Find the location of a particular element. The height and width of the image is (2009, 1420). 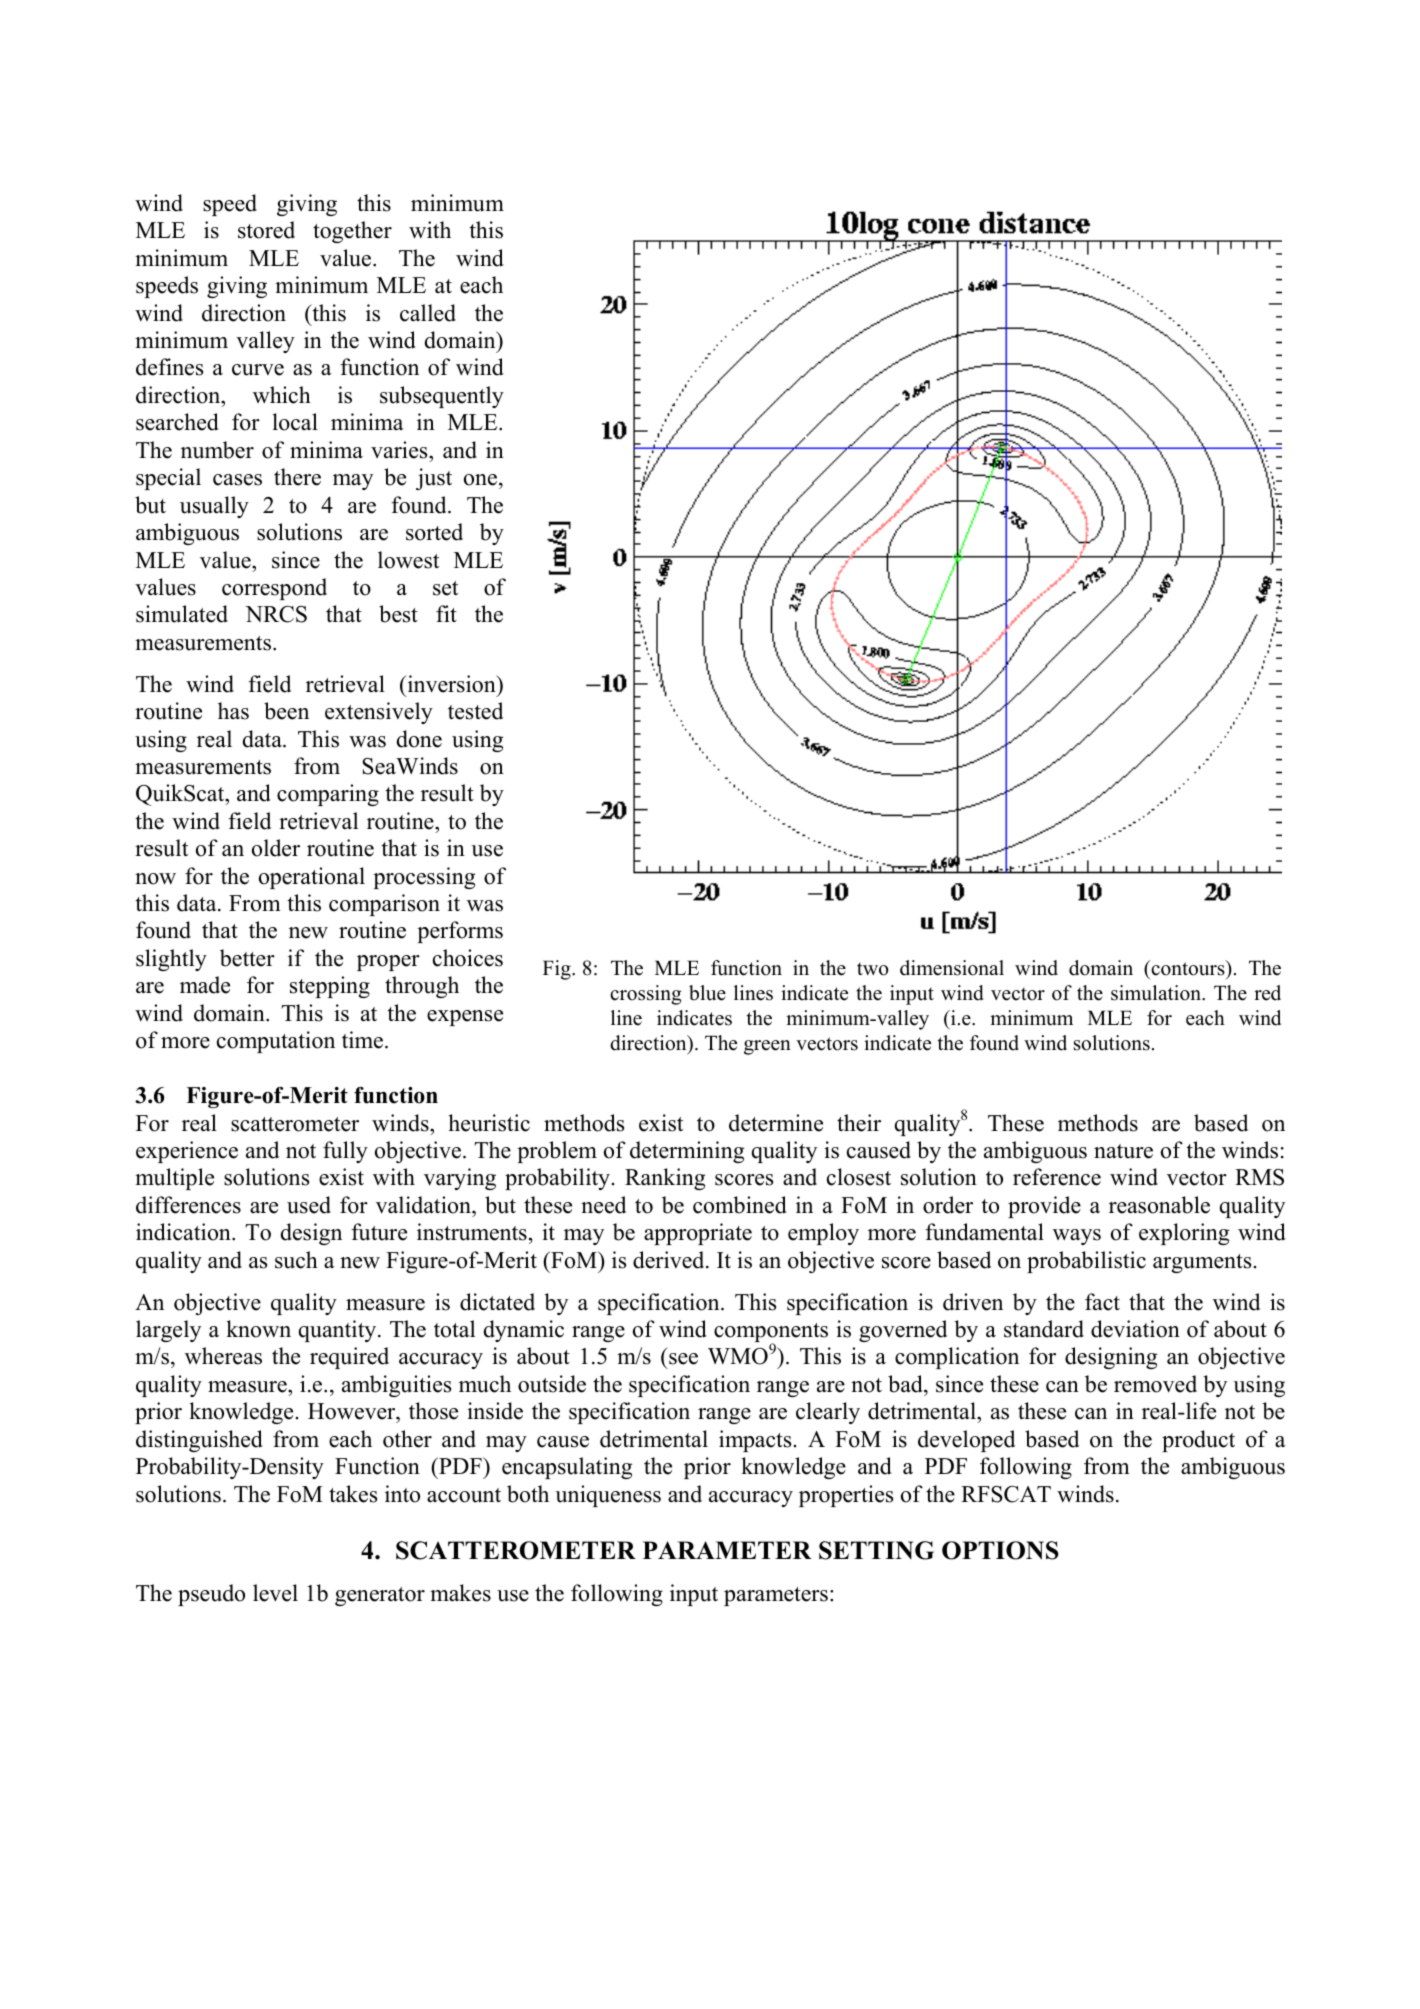

contours is located at coordinates (1188, 970).
